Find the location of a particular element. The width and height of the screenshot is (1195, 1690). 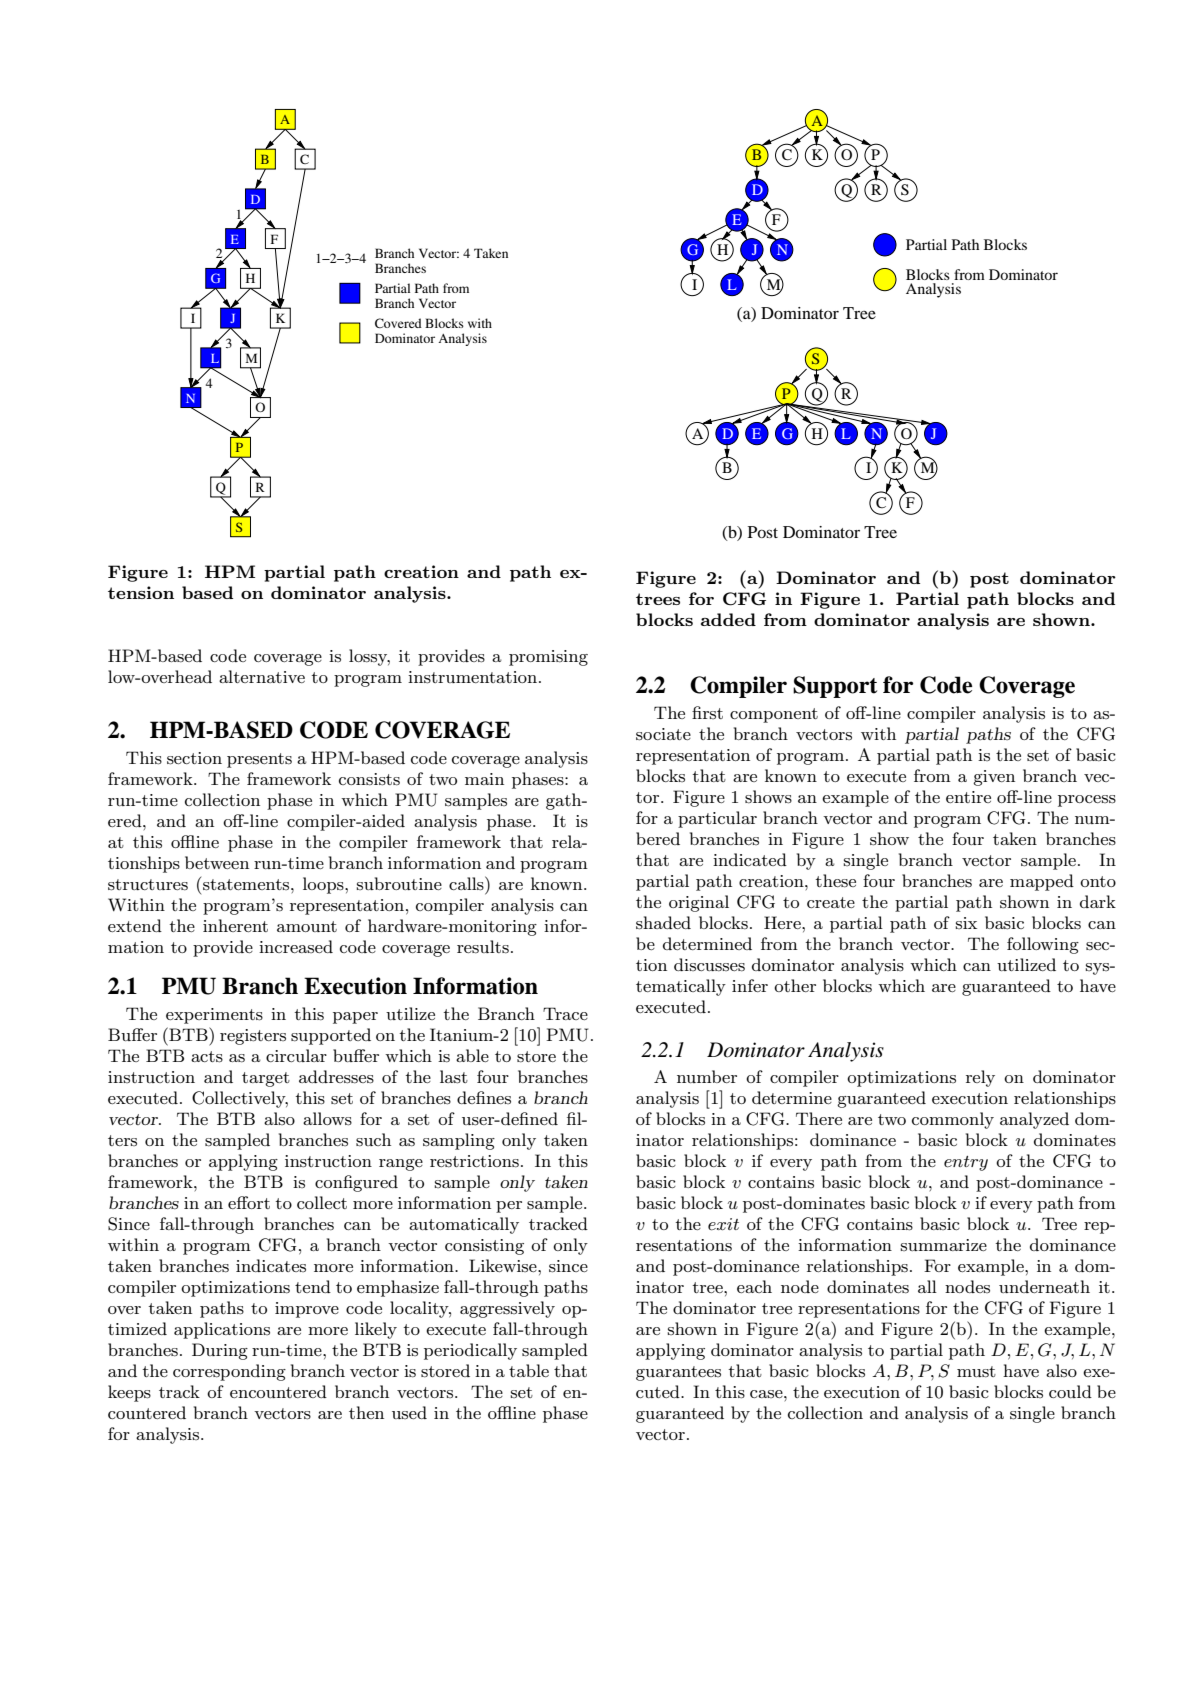

promising is located at coordinates (548, 658).
